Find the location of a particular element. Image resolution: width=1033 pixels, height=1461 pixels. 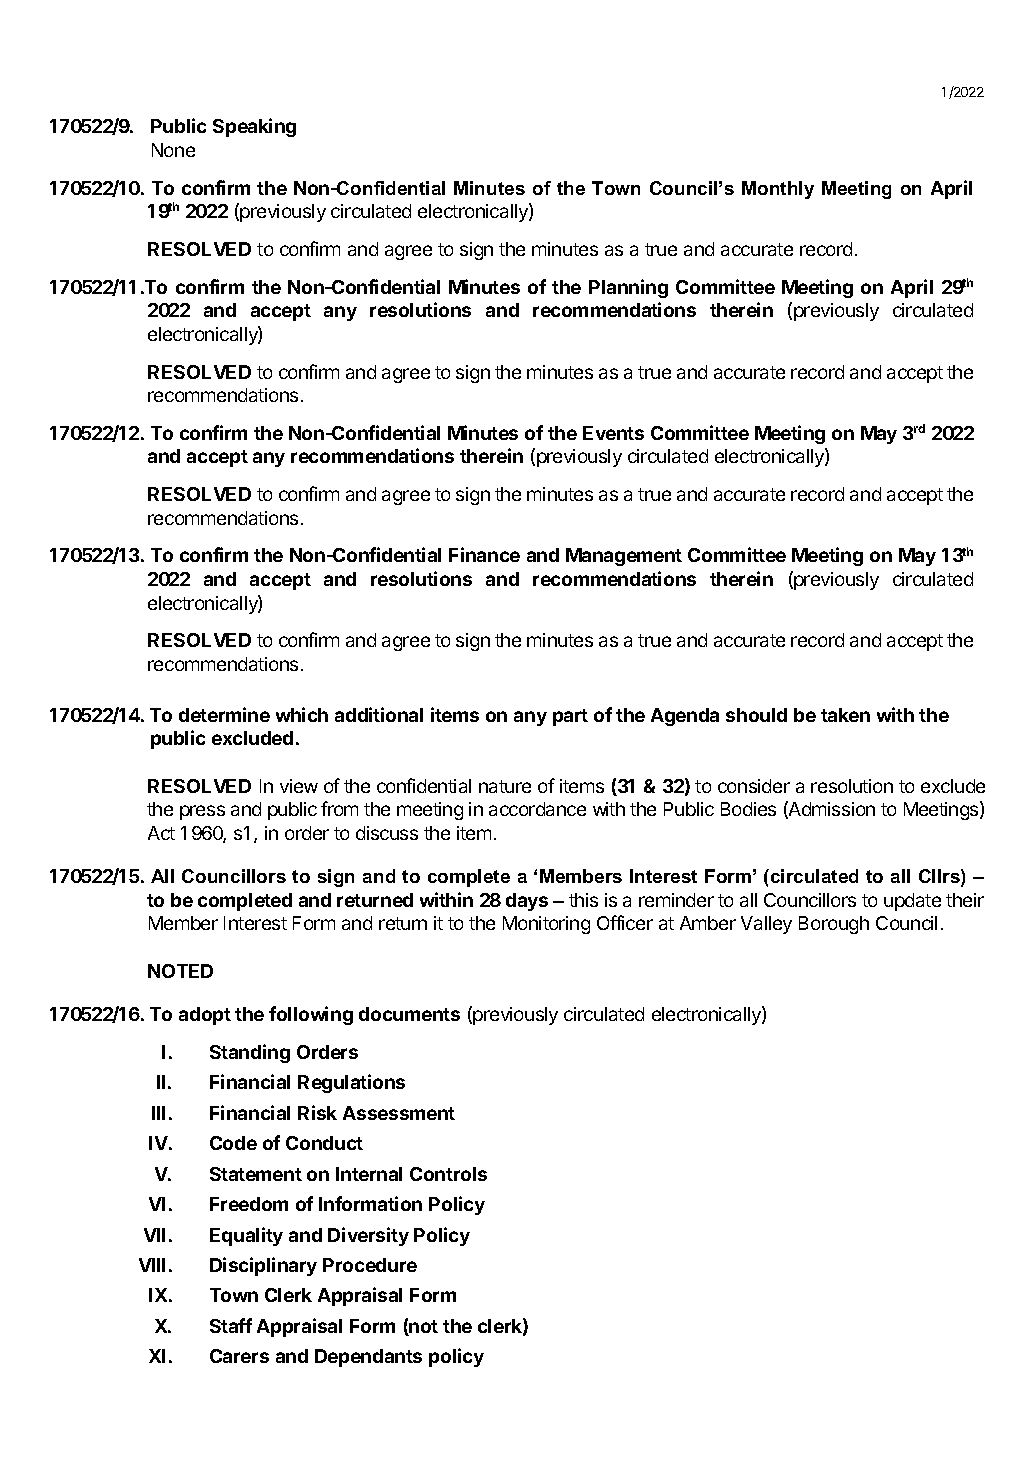

Monthly is located at coordinates (778, 190).
